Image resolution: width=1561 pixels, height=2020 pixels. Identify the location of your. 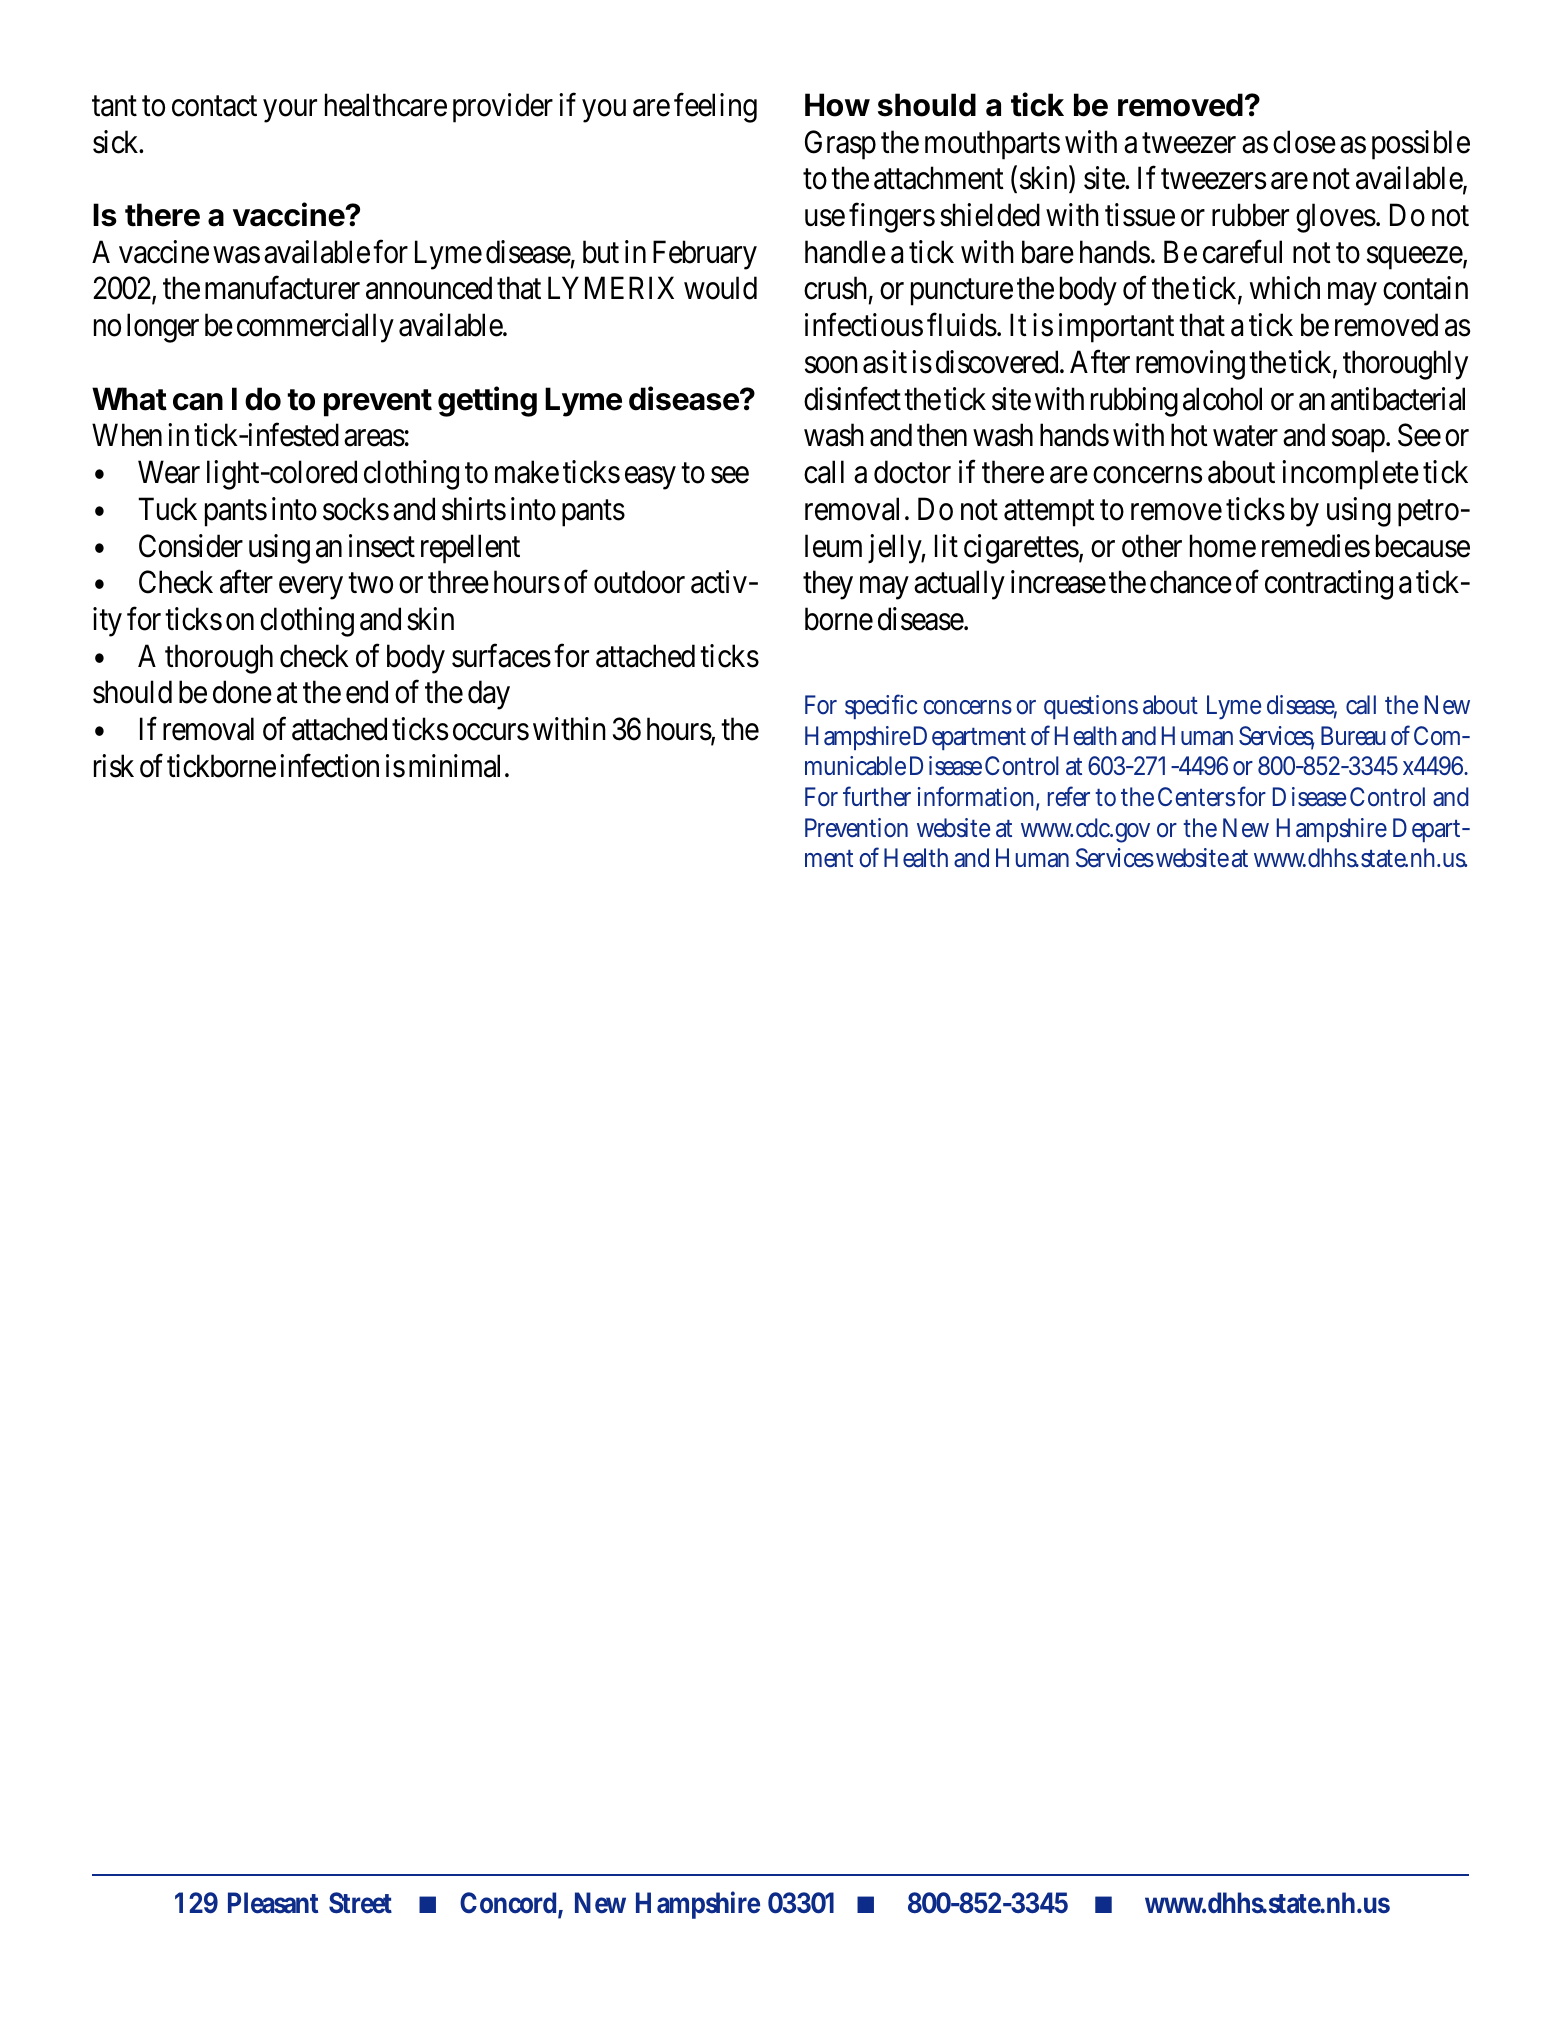
(290, 111).
